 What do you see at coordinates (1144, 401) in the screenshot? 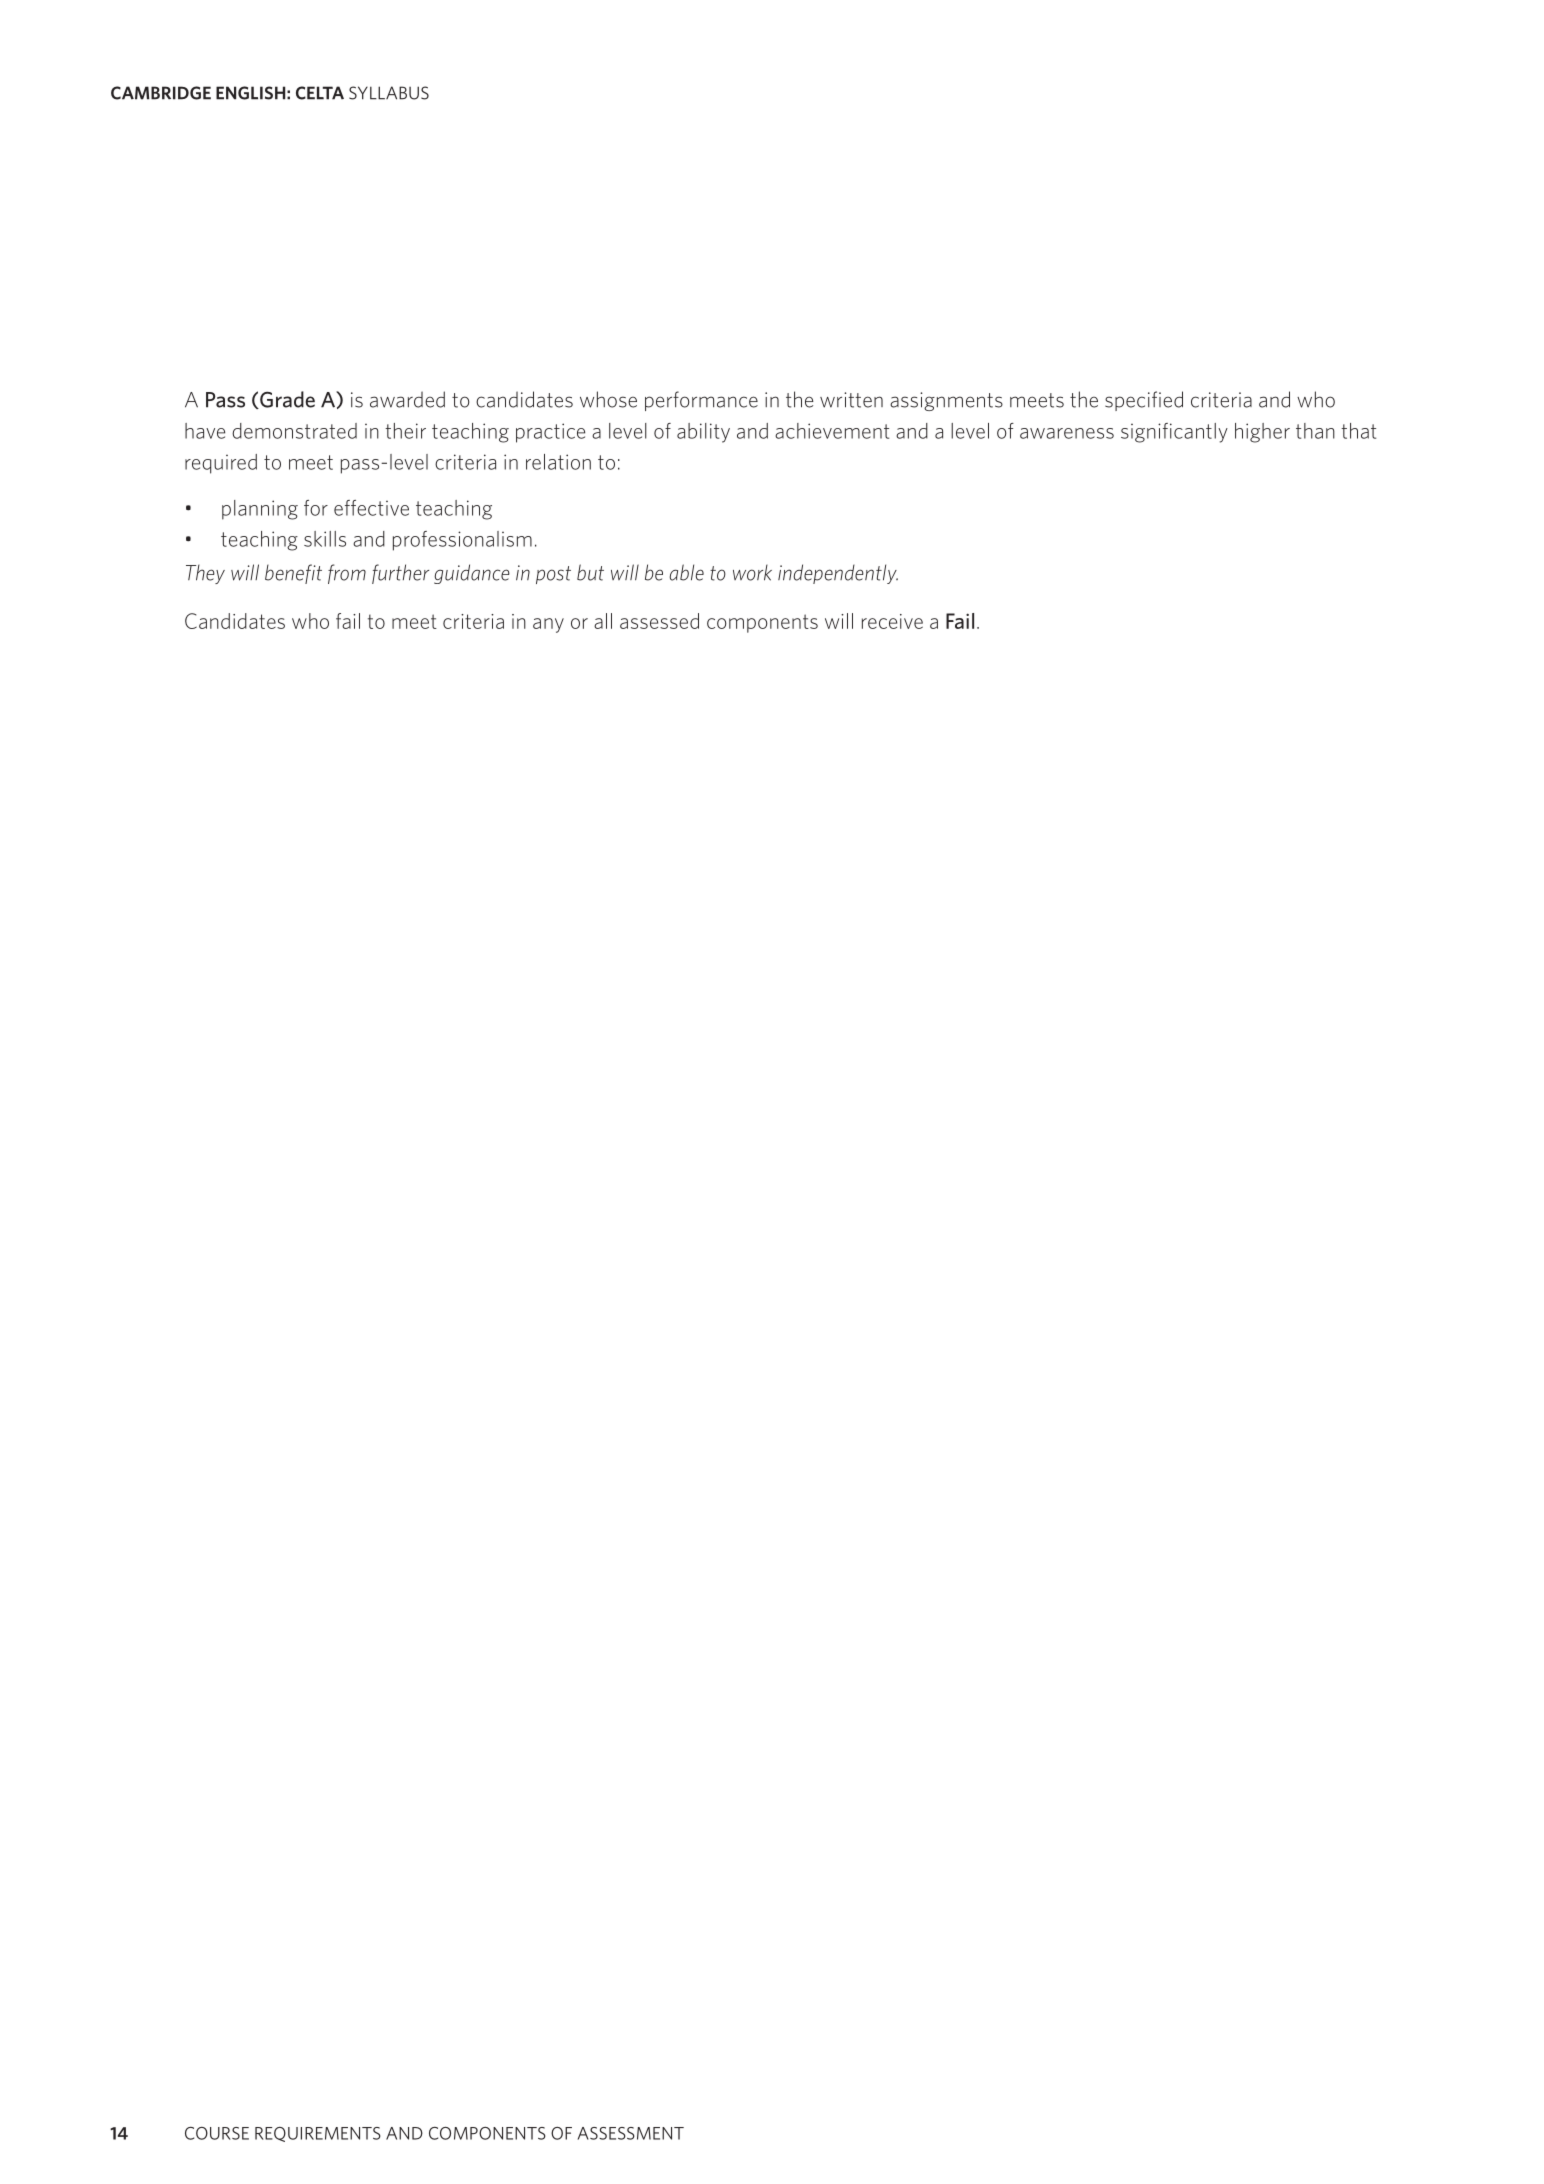
I see `specified` at bounding box center [1144, 401].
